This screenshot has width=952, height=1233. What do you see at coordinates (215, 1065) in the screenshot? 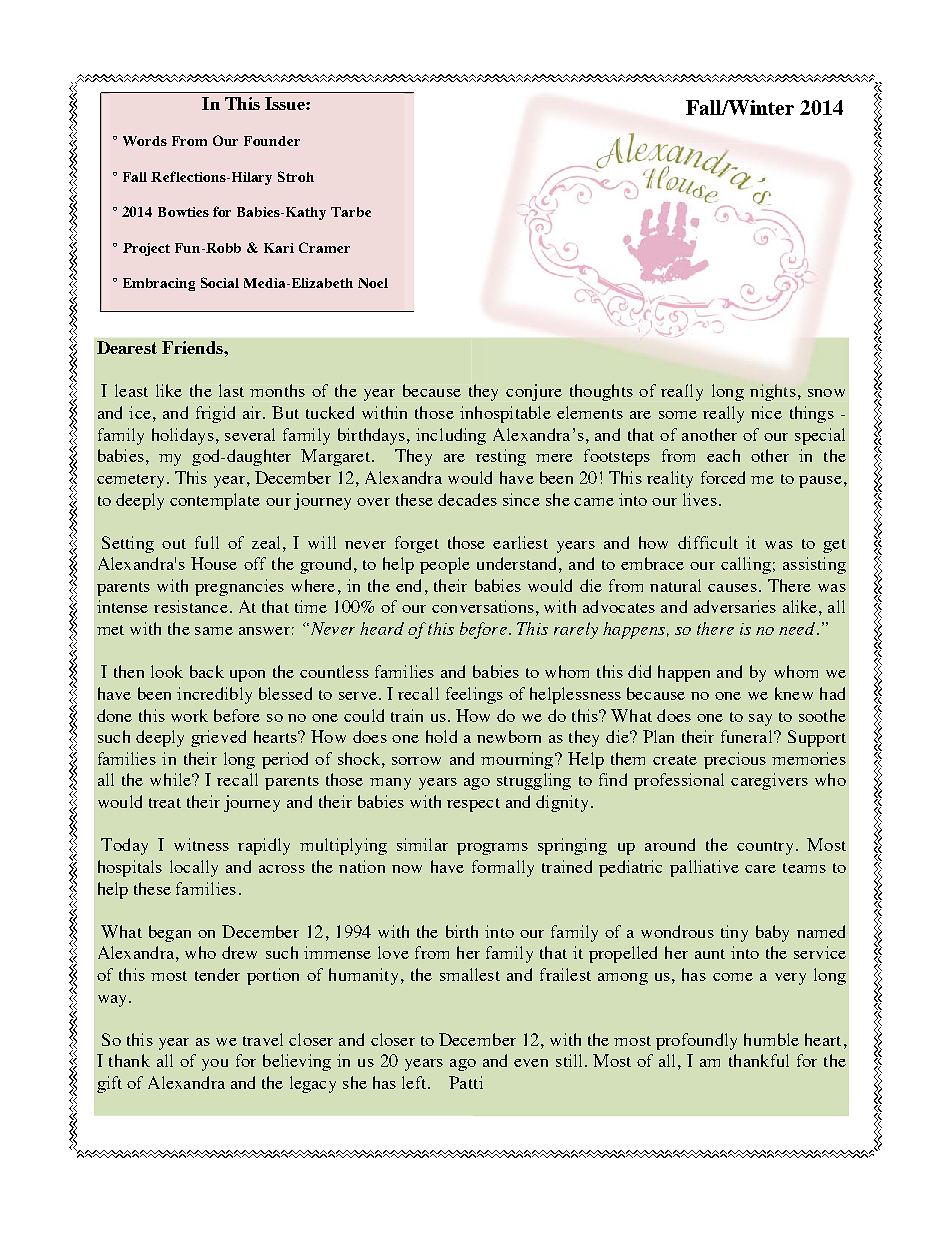
I see `you` at bounding box center [215, 1065].
